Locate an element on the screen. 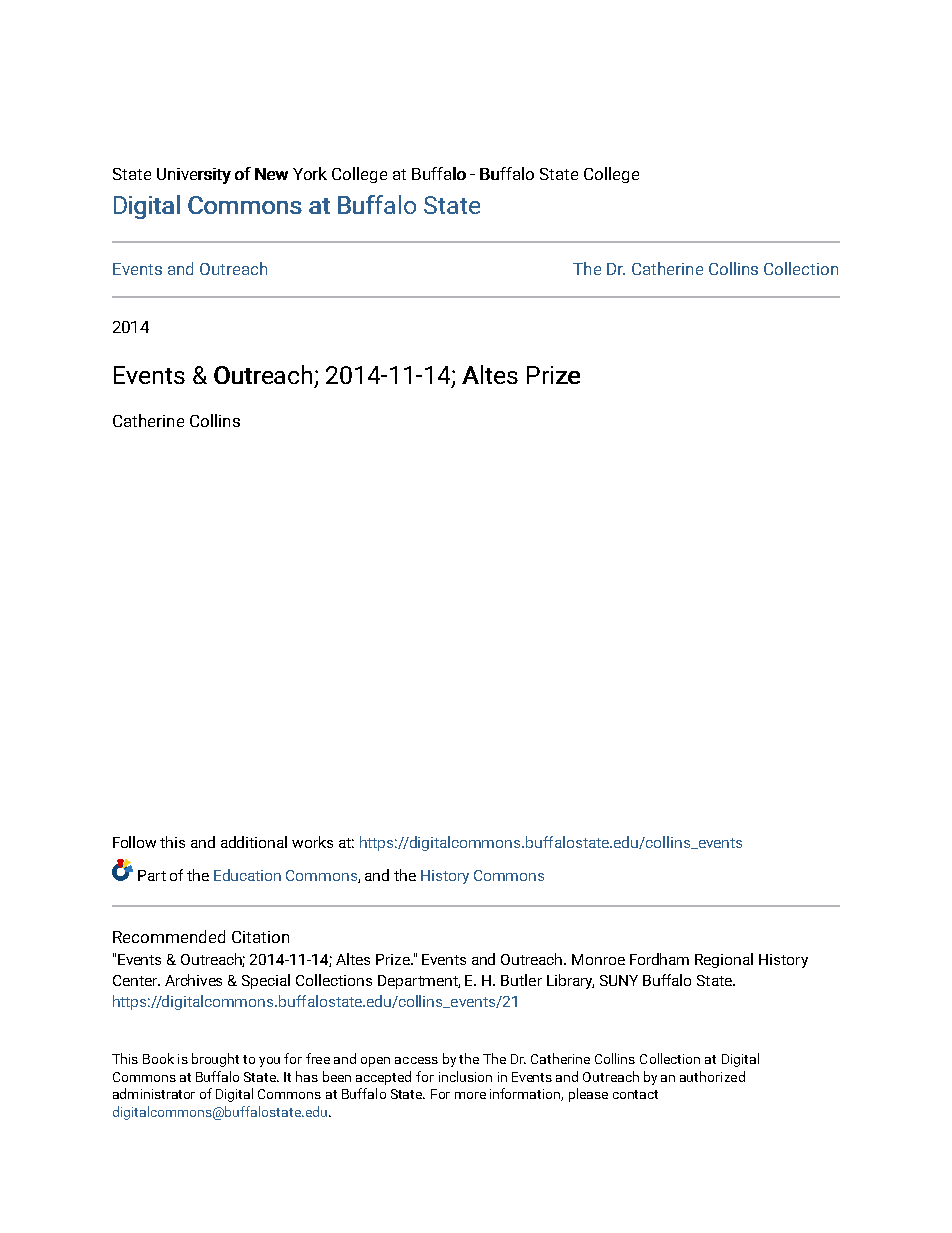  works is located at coordinates (312, 842).
